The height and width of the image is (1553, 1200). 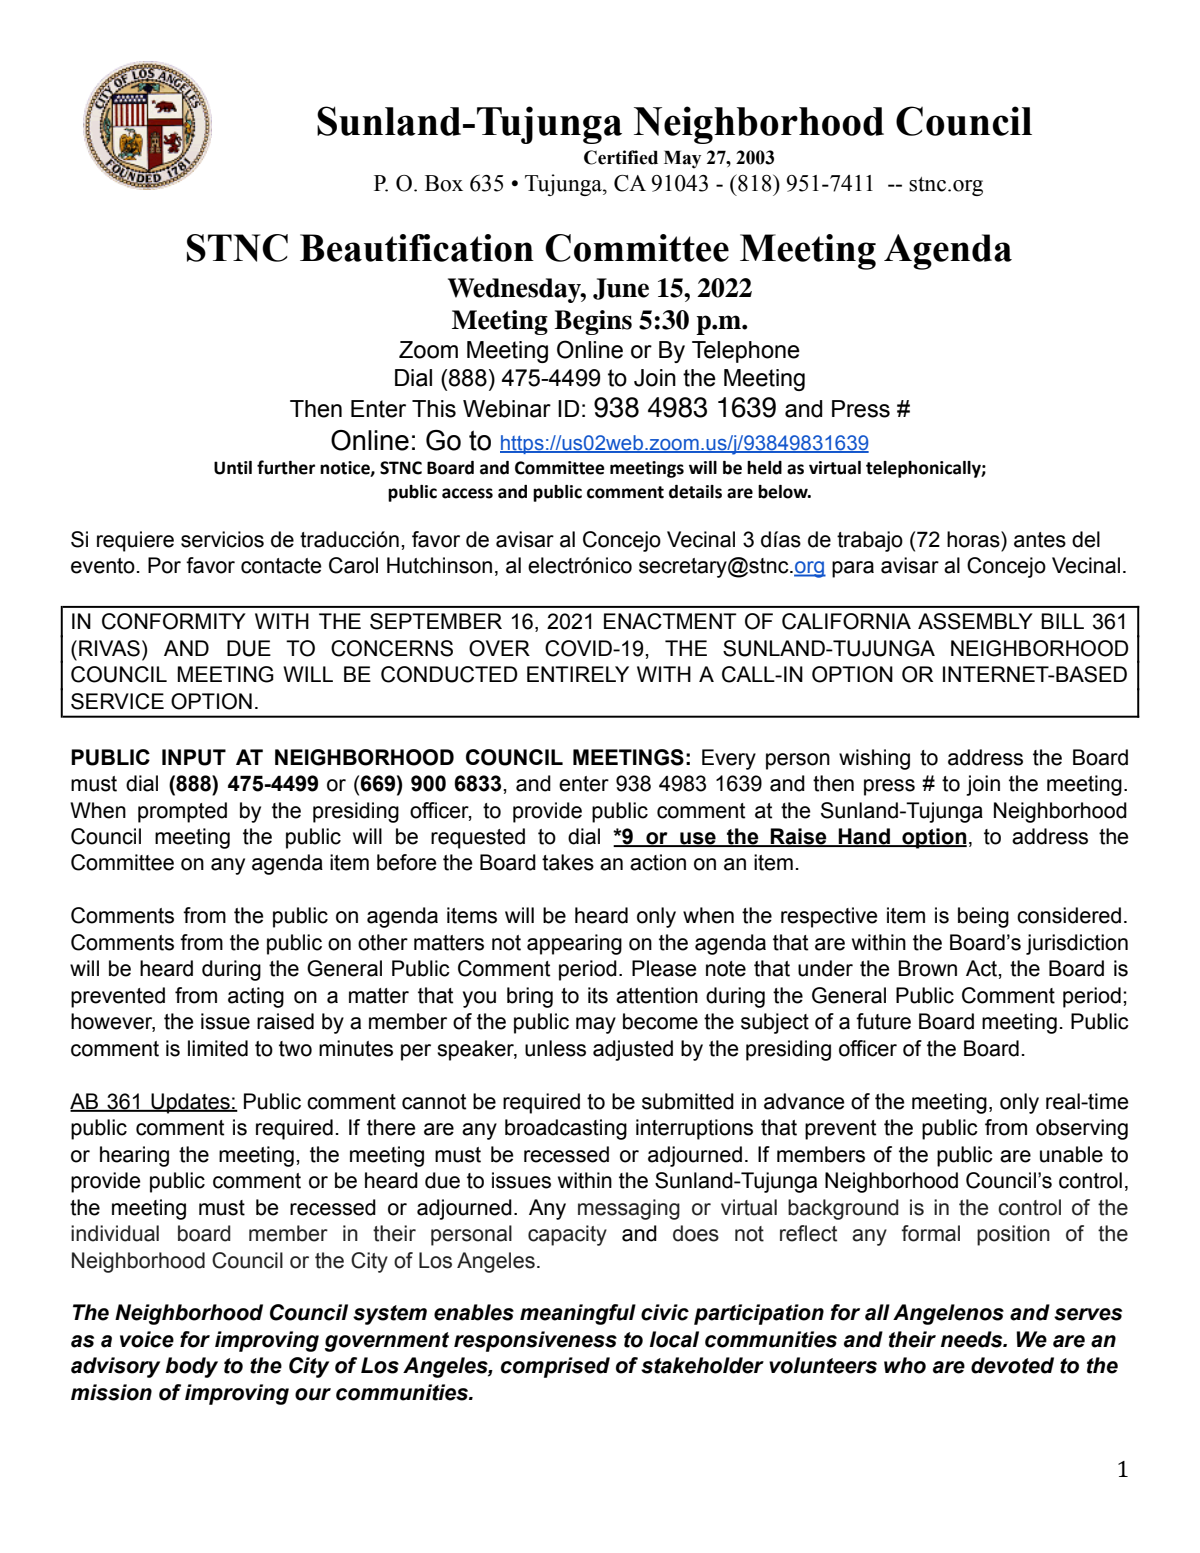 I want to click on limited, so click(x=218, y=1048).
